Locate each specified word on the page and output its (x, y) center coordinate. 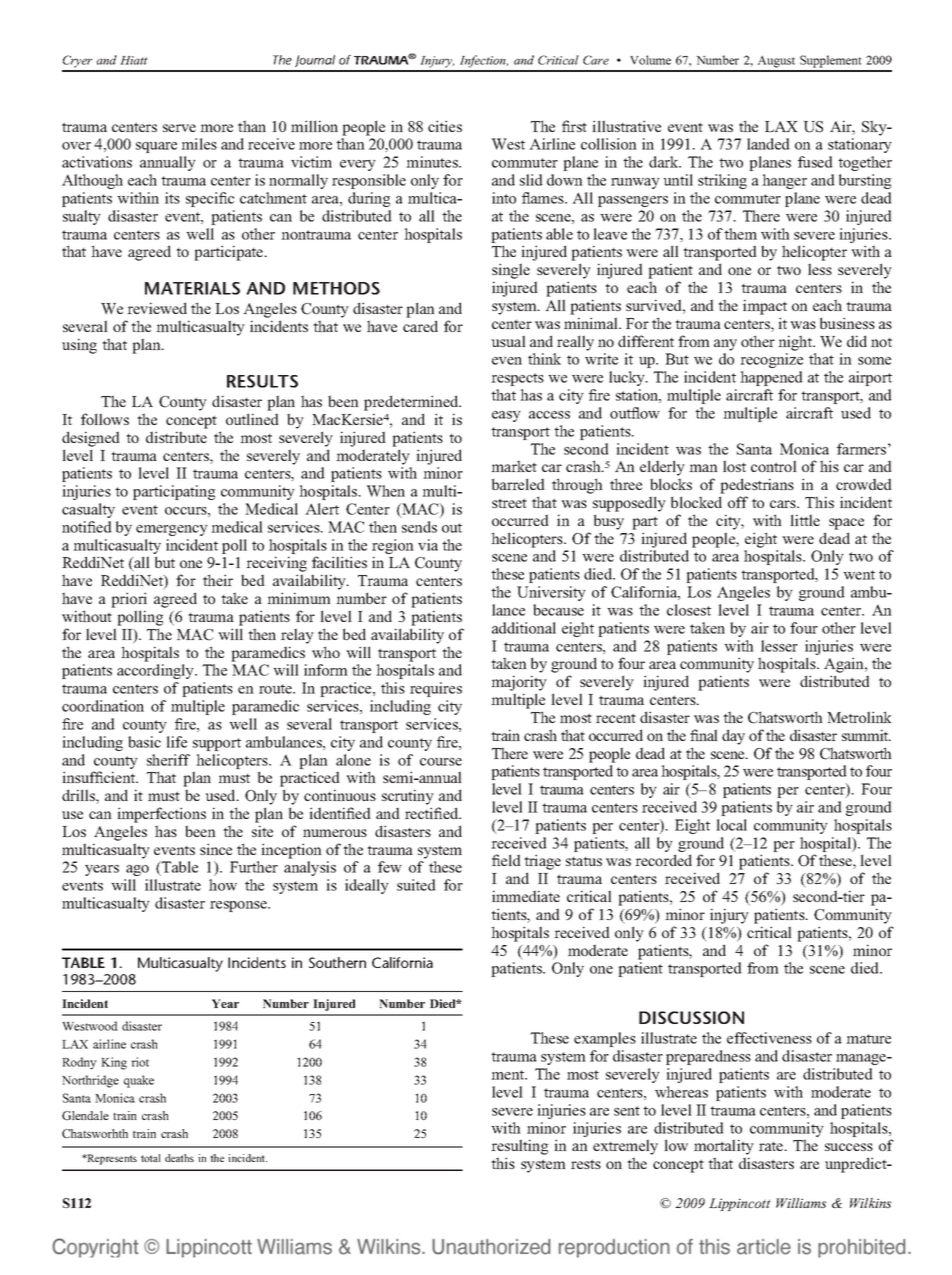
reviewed (157, 308)
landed (768, 144)
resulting (520, 1147)
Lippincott (740, 1204)
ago (137, 870)
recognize (771, 360)
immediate (526, 896)
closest (689, 610)
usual (508, 341)
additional (524, 628)
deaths (179, 1158)
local (731, 825)
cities (445, 126)
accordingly (156, 671)
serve (179, 128)
